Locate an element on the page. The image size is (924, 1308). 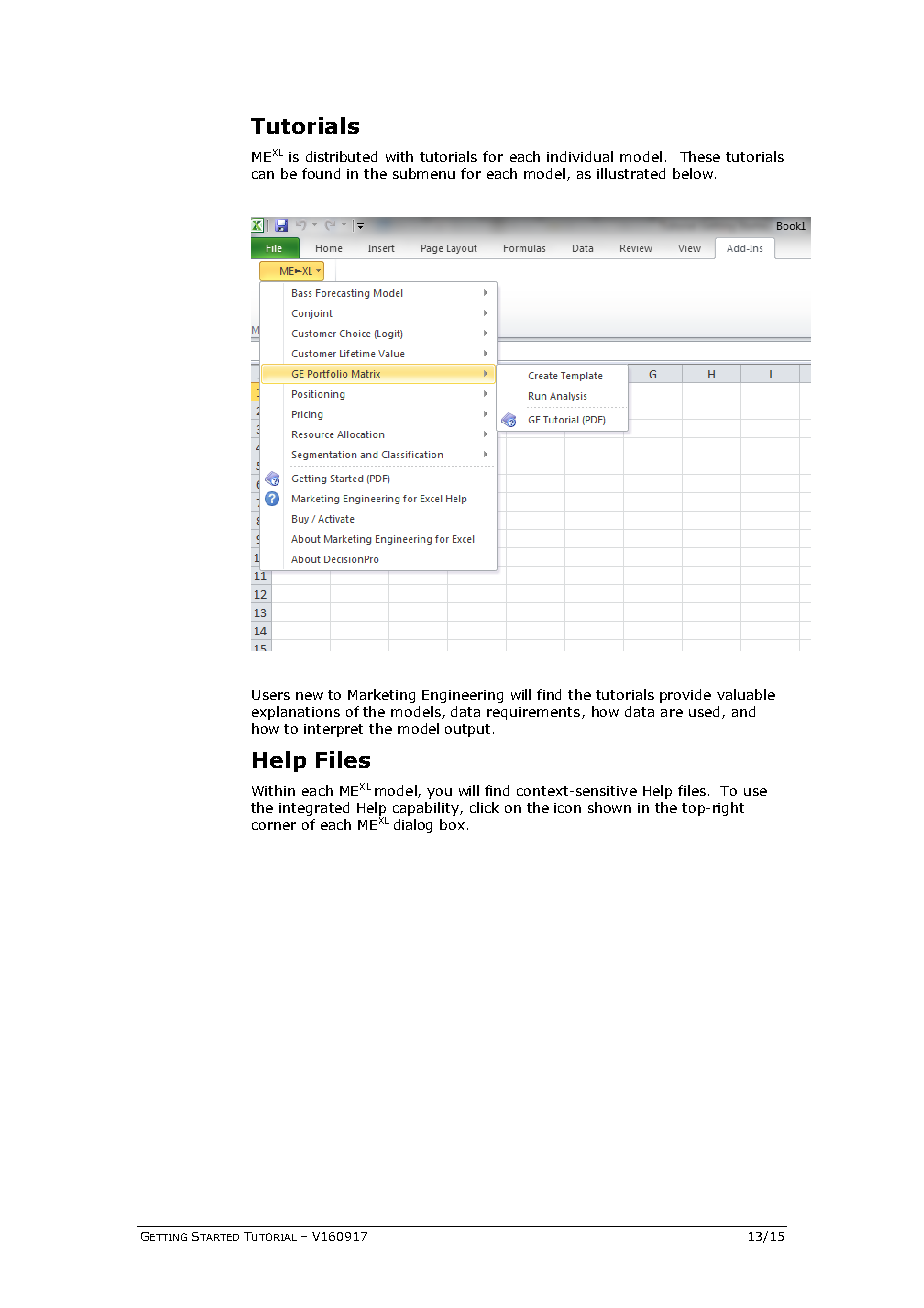
illustrated is located at coordinates (631, 173).
